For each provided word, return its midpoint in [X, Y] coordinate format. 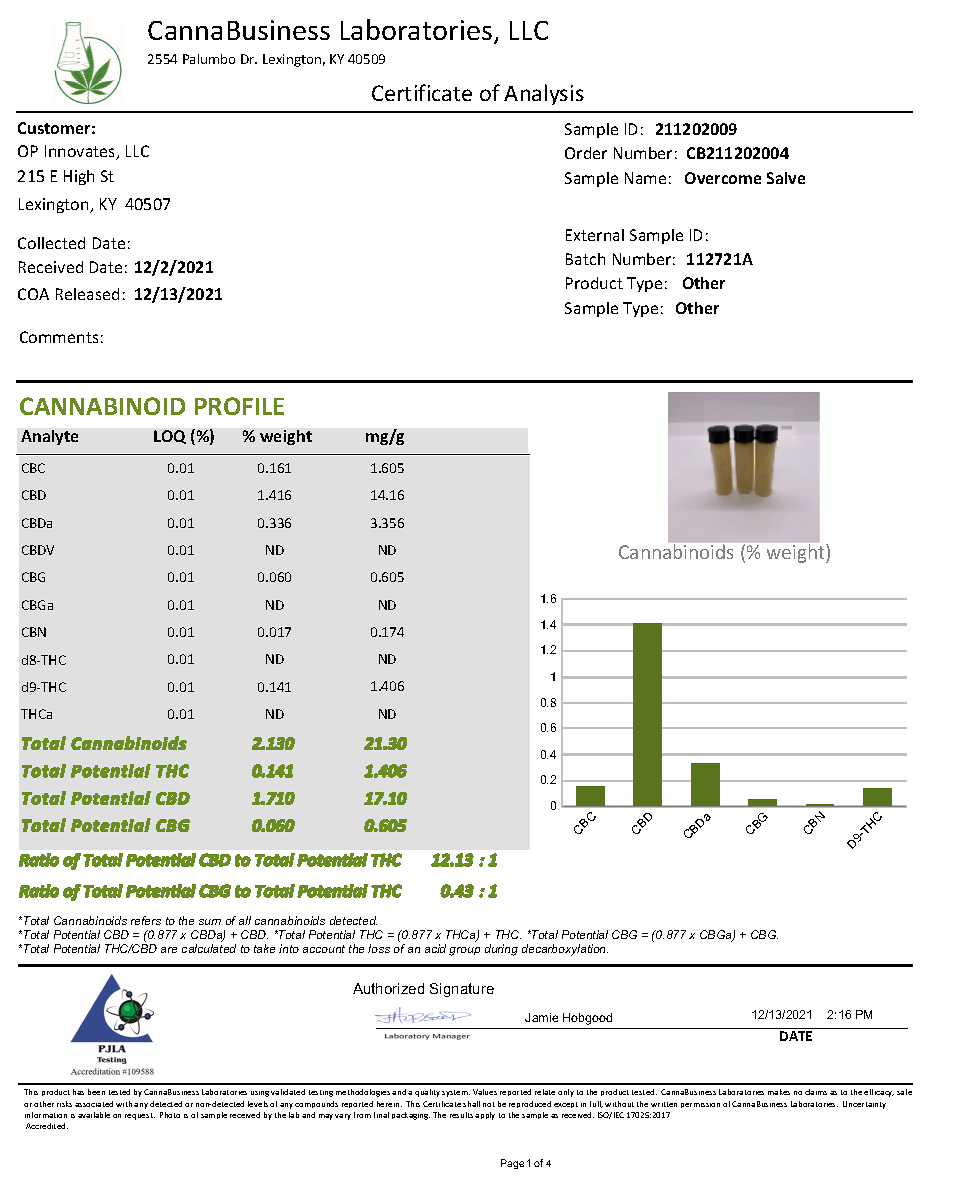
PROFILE [239, 406]
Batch [585, 259]
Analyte [49, 437]
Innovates [81, 152]
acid [435, 948]
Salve [786, 178]
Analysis [544, 94]
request [140, 1116]
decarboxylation [565, 950]
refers [146, 920]
